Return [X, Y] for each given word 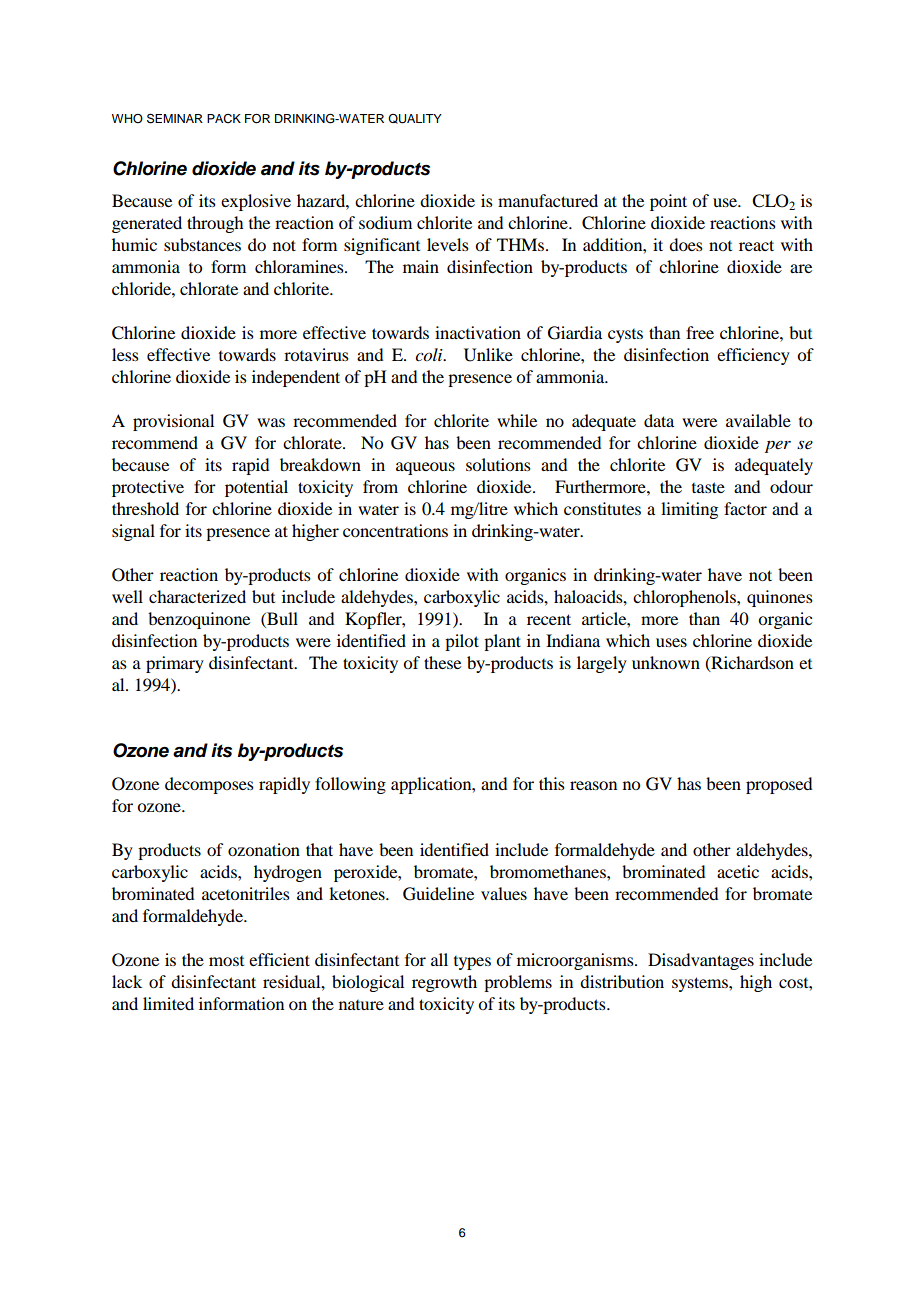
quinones [780, 598]
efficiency [753, 356]
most [226, 961]
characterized [197, 596]
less [125, 354]
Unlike [488, 355]
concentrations [395, 530]
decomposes [209, 785]
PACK [224, 119]
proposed [779, 785]
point [668, 202]
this [552, 783]
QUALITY [415, 119]
